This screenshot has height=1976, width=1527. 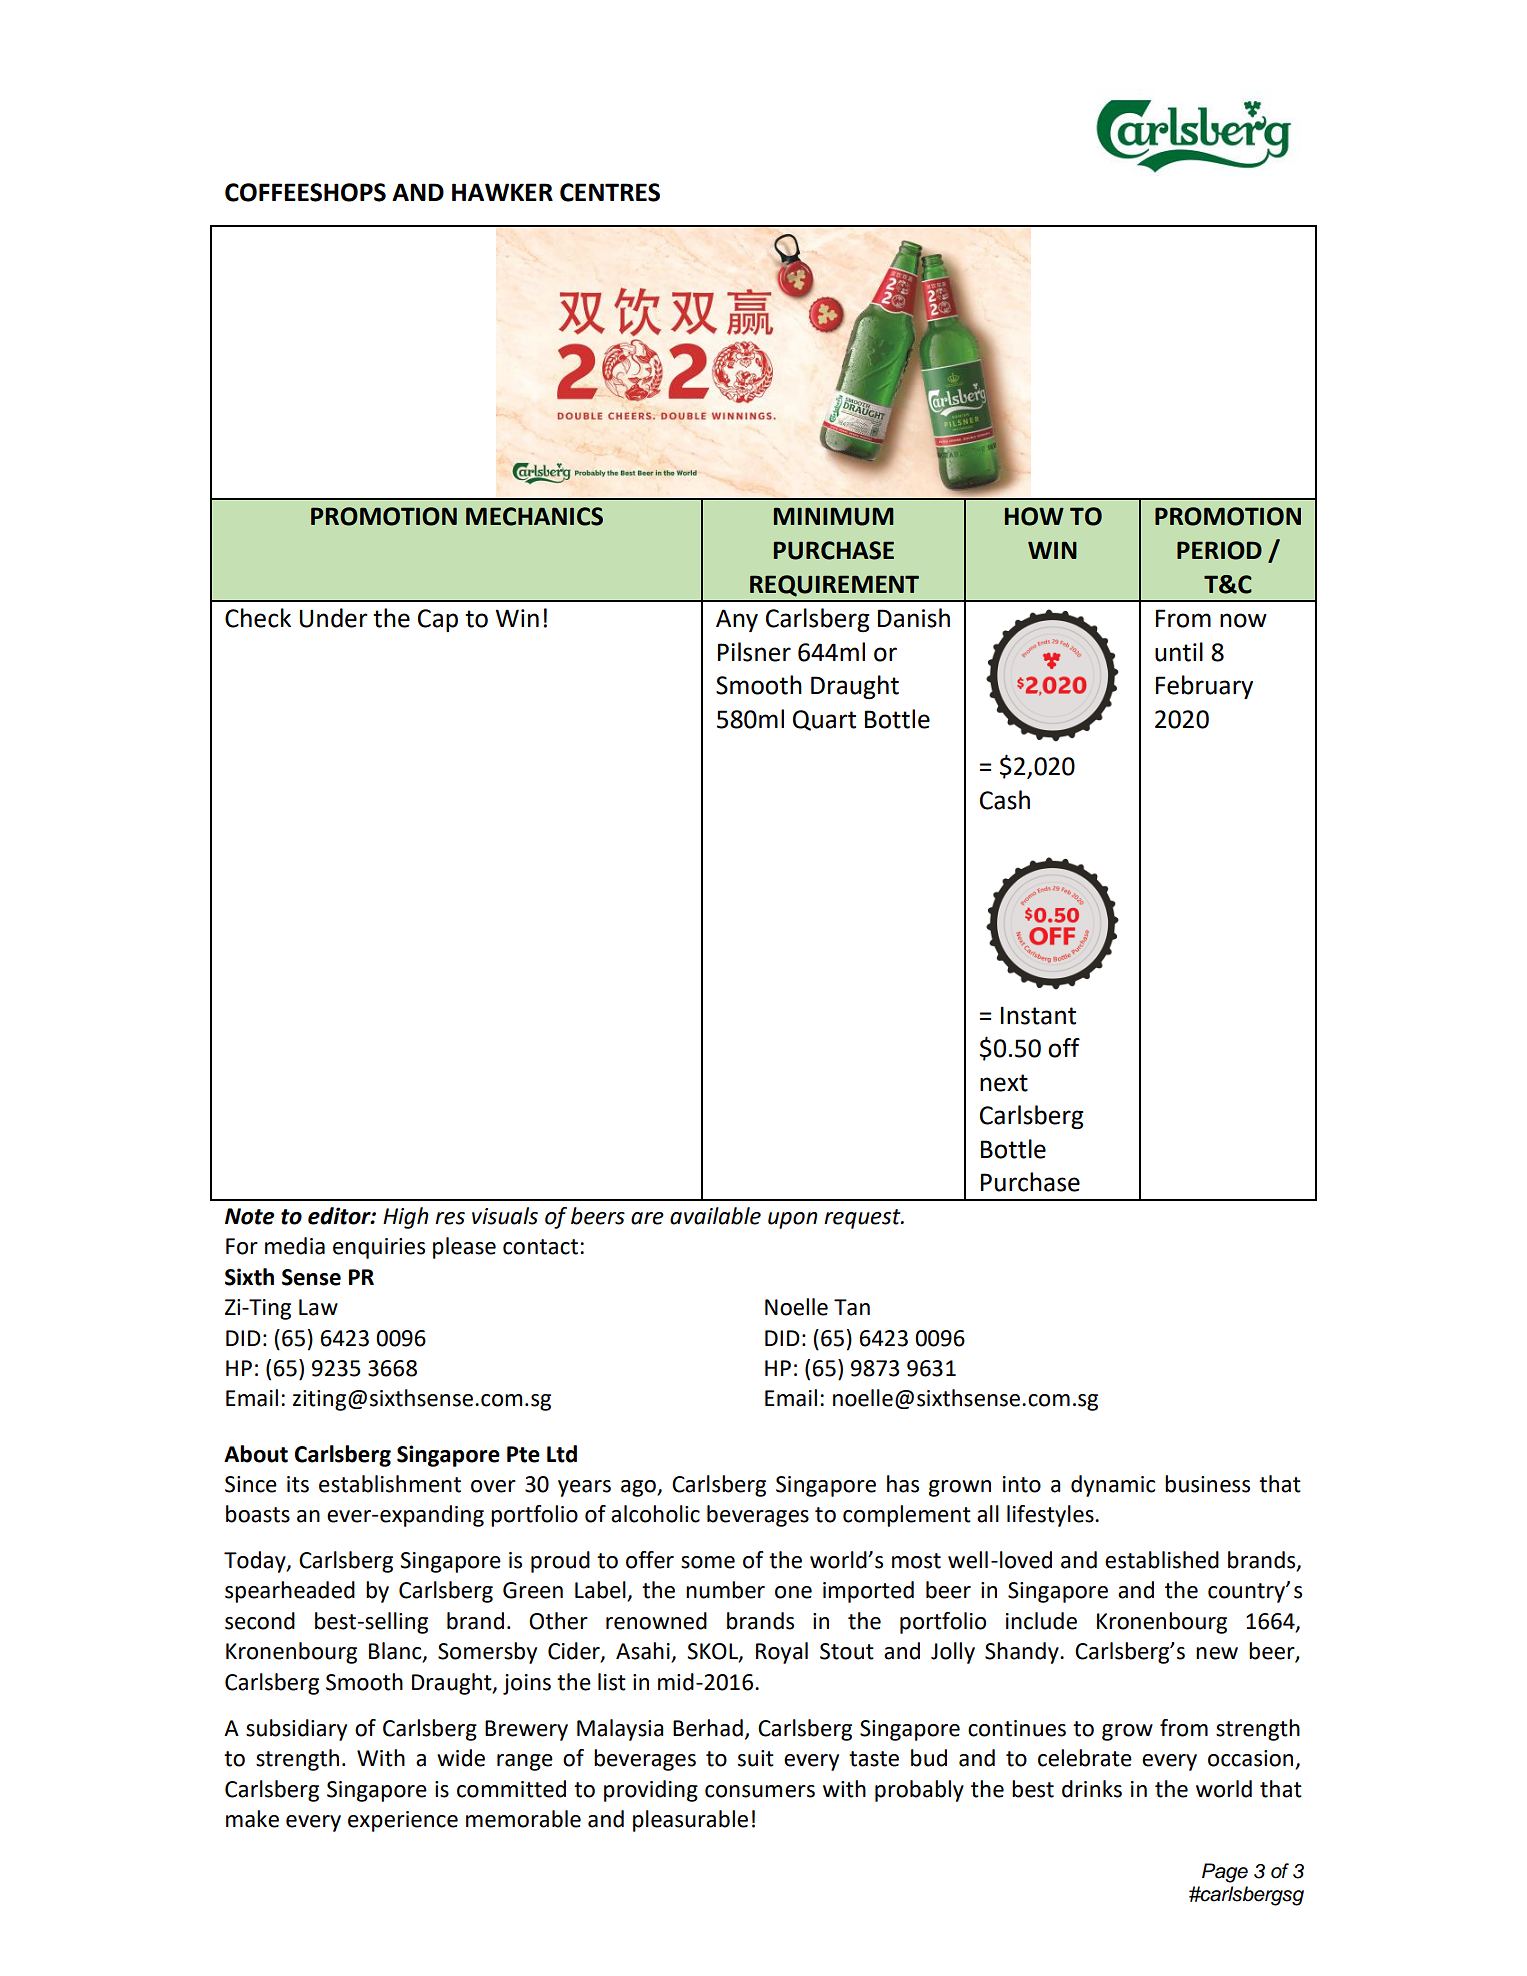 I want to click on Instant, so click(x=1038, y=1015).
